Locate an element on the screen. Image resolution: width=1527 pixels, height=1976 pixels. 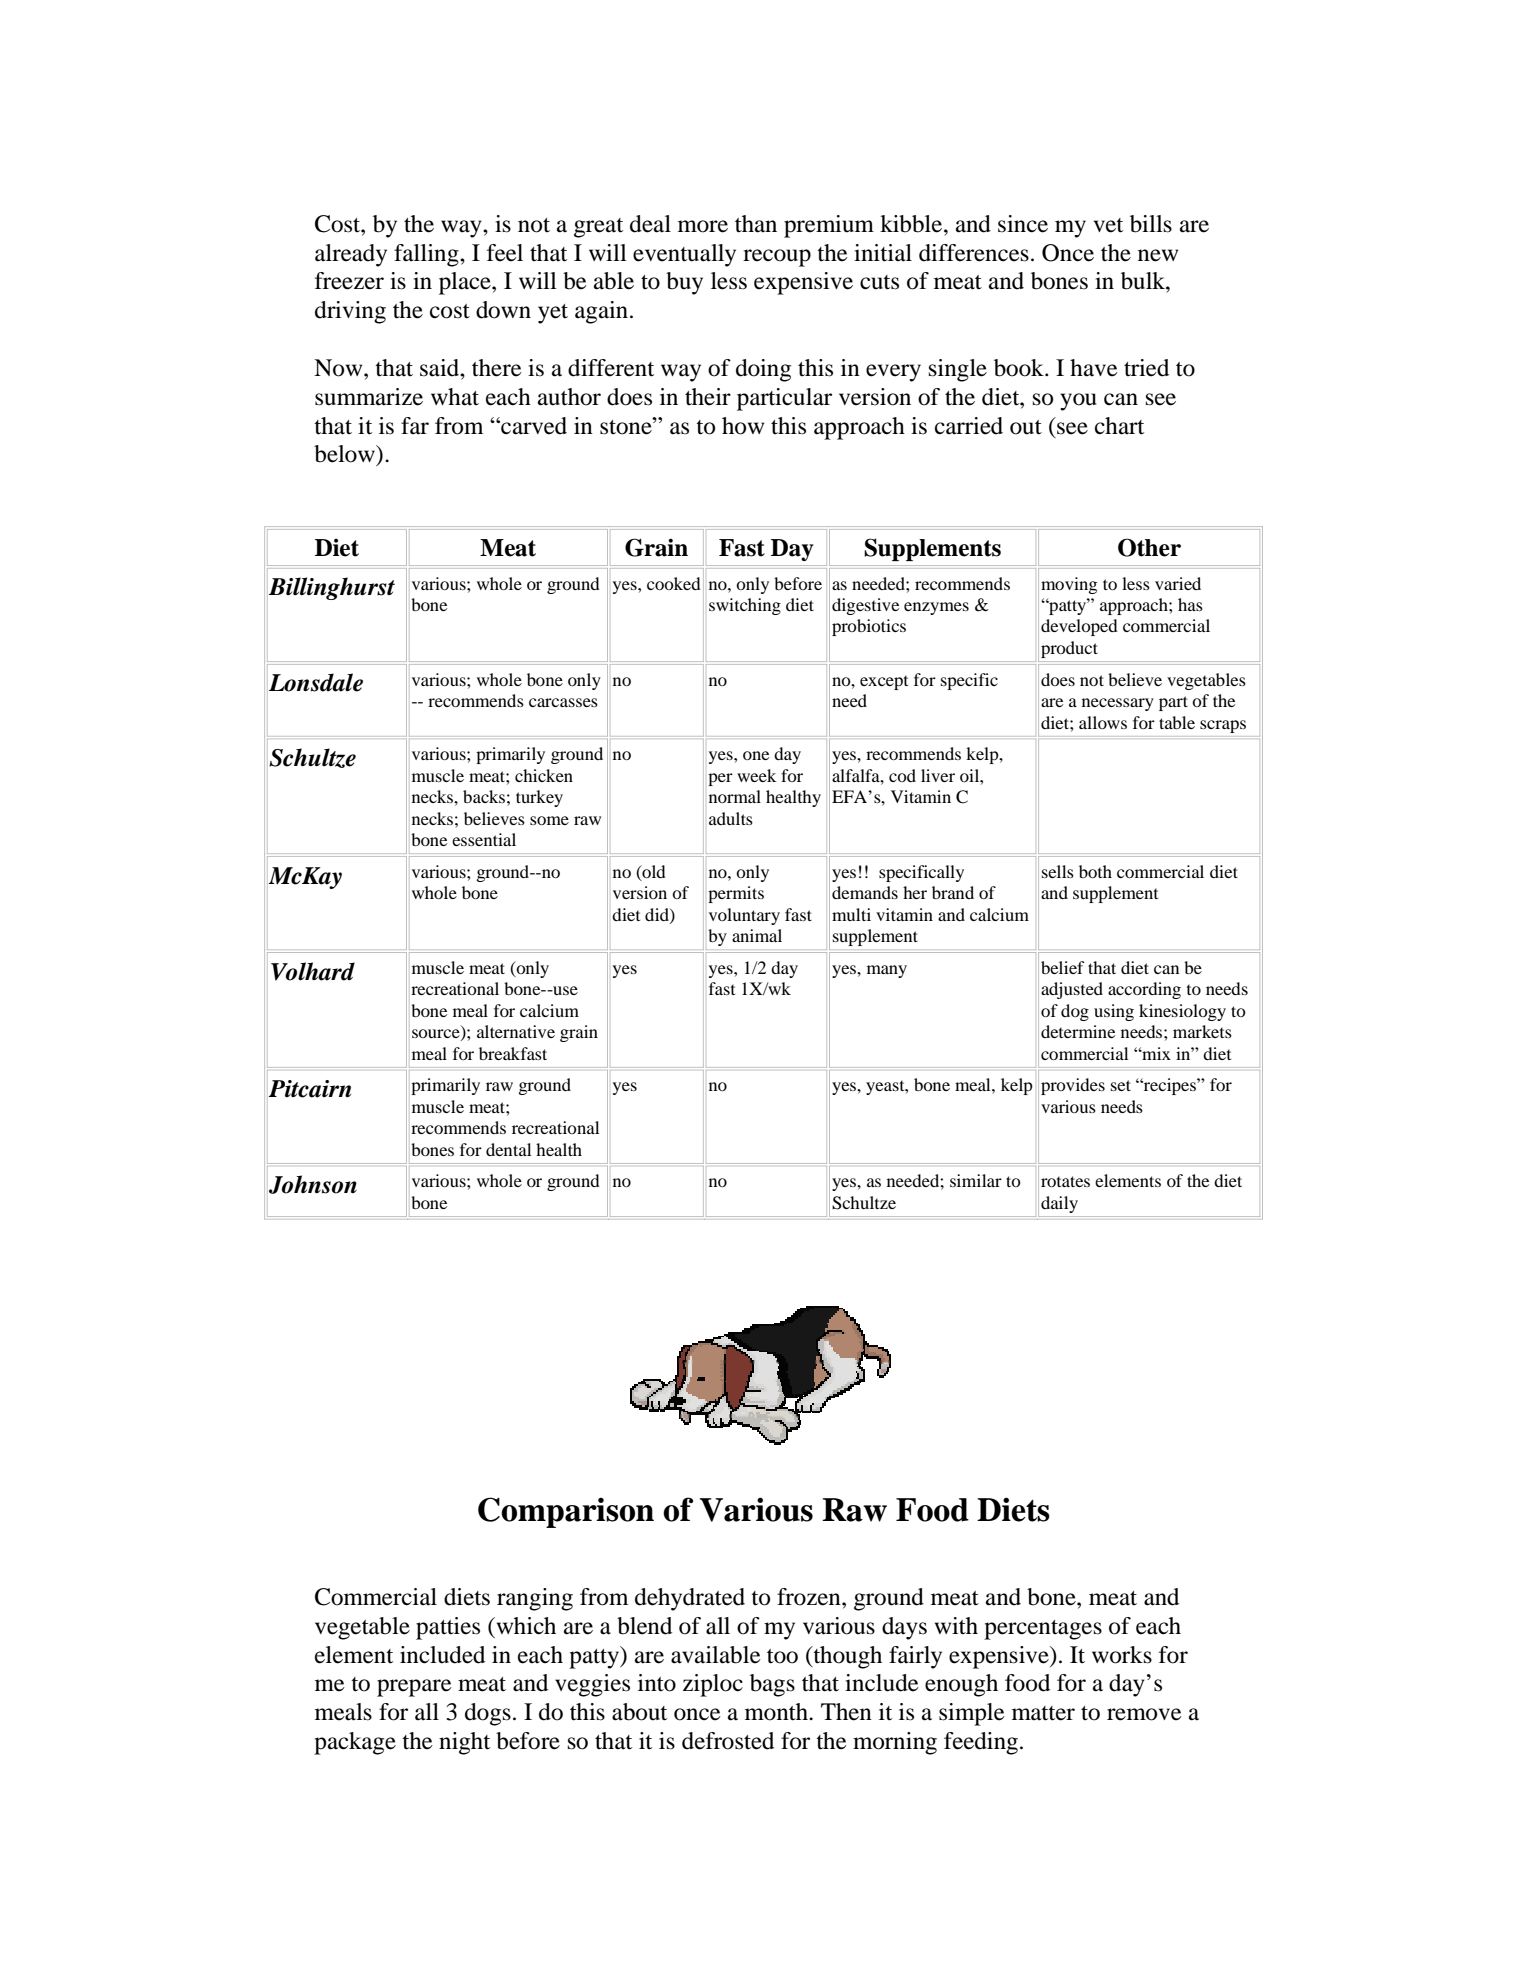
remove is located at coordinates (1144, 1714).
